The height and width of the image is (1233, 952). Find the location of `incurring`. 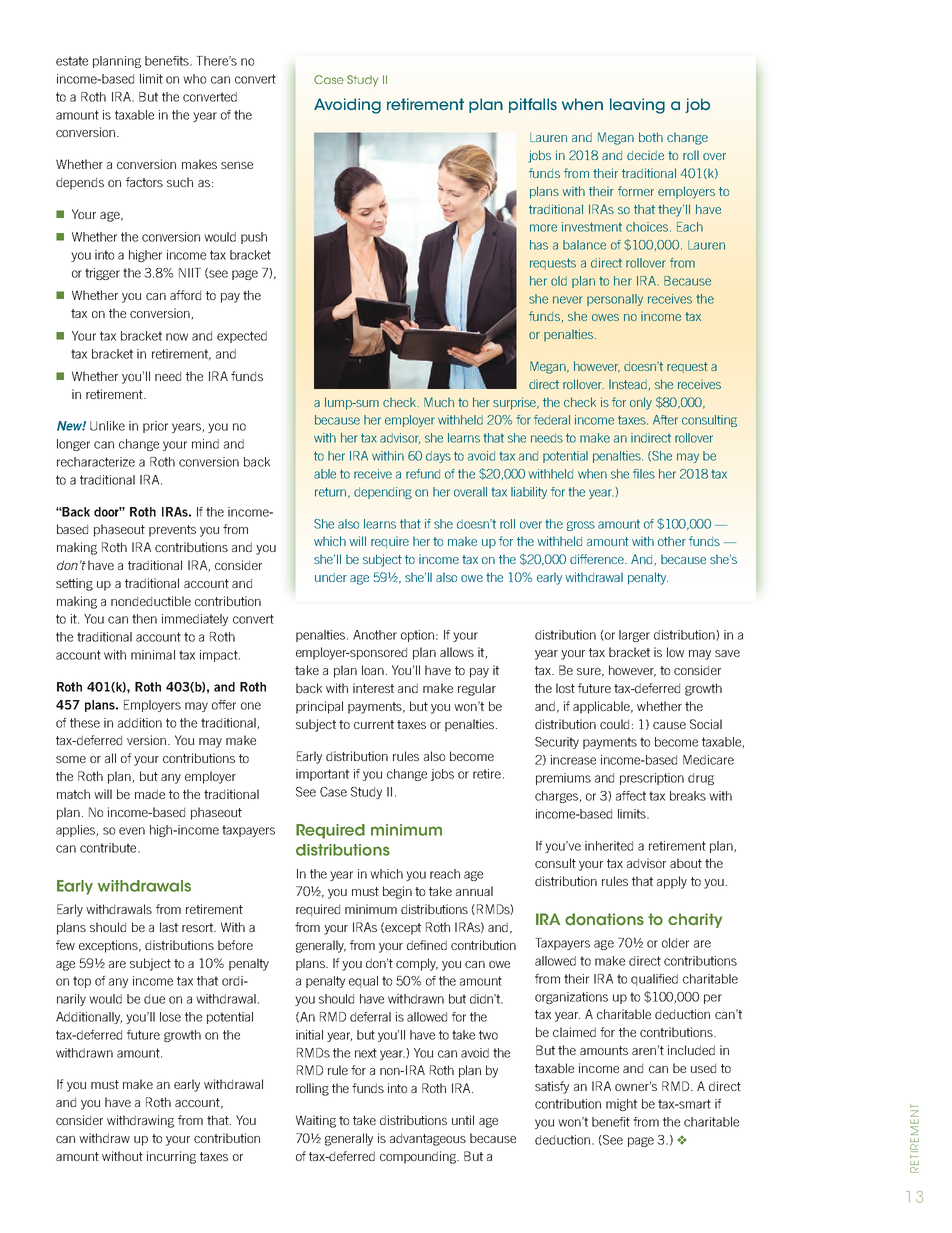

incurring is located at coordinates (171, 1157).
